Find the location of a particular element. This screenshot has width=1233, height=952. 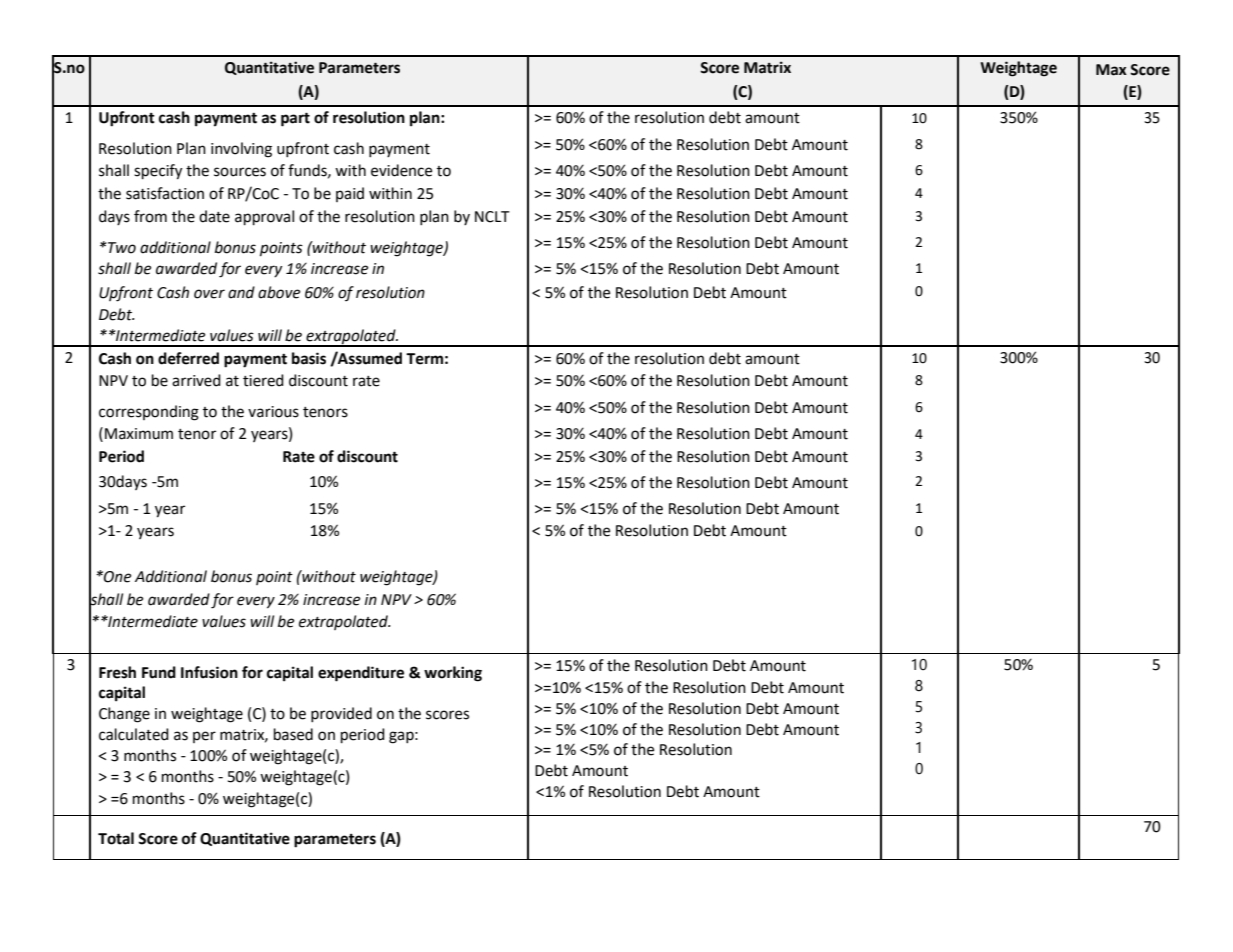

specify is located at coordinates (158, 172).
